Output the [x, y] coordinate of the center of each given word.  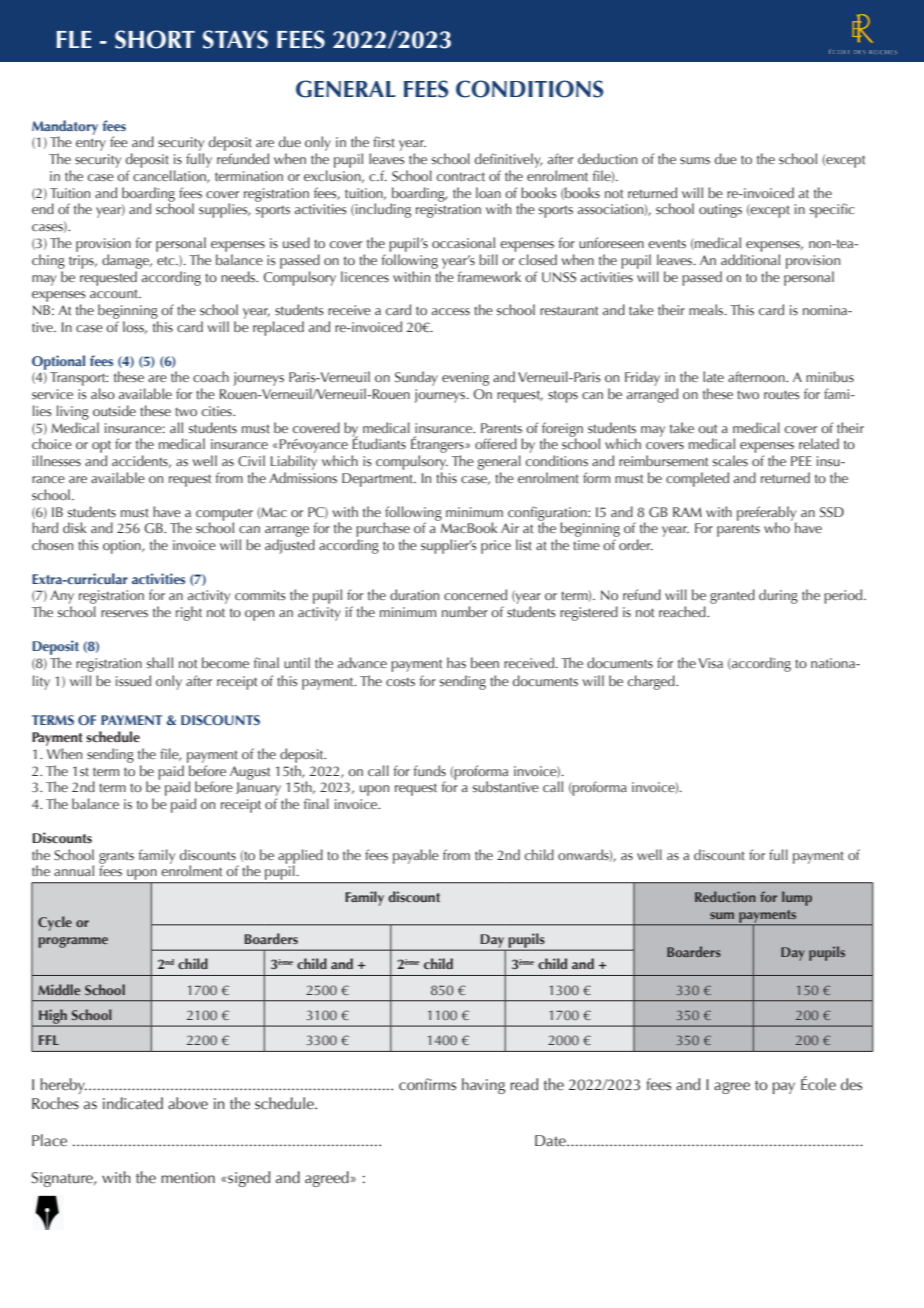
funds [430, 770]
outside [114, 411]
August [250, 773]
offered [496, 443]
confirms [427, 1084]
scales [730, 461]
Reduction [725, 896]
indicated [133, 1103]
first [384, 142]
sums [695, 161]
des [851, 1084]
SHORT [155, 39]
